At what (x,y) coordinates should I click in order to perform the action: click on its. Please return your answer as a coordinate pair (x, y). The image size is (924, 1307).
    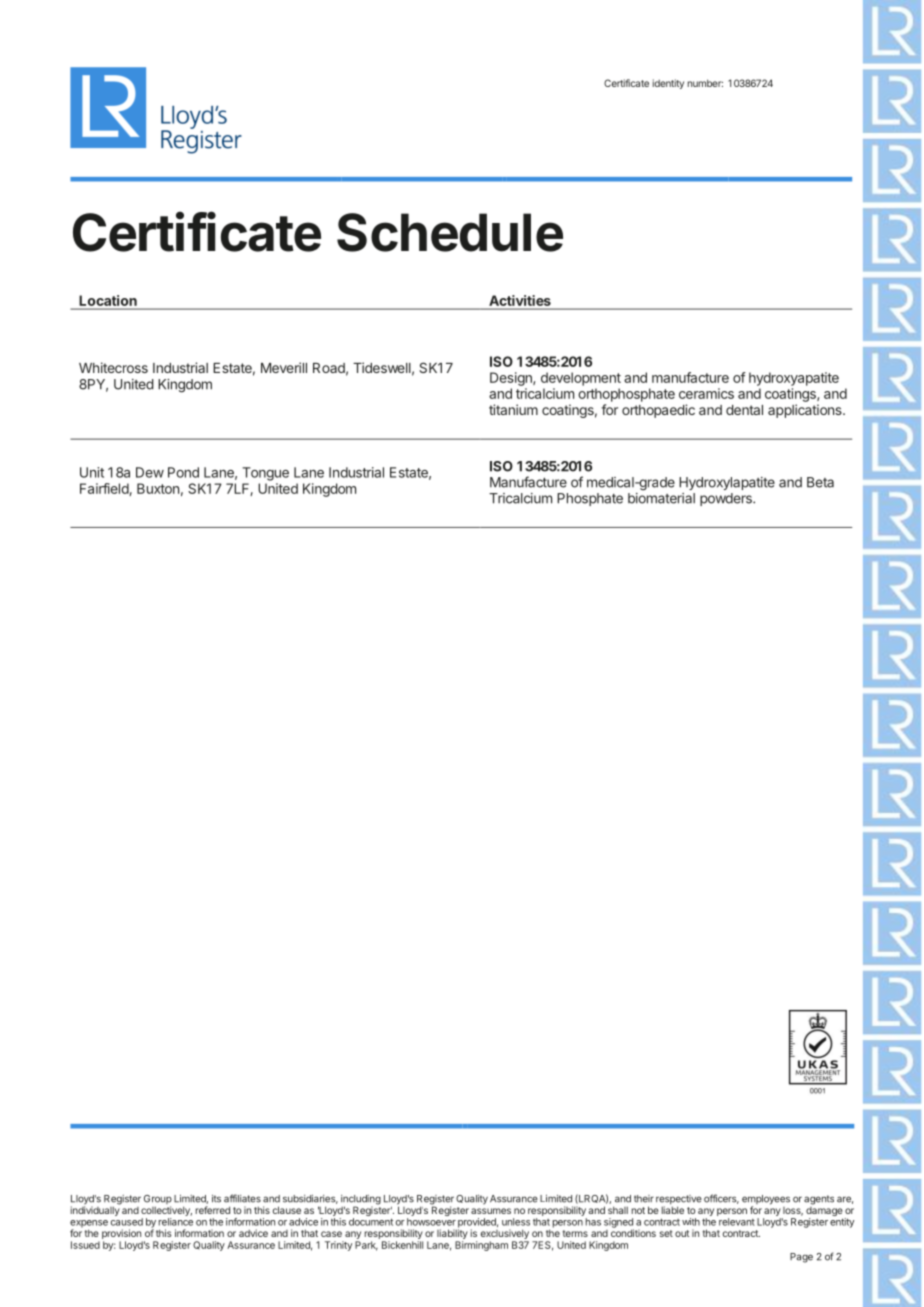
    Looking at the image, I should click on (216, 1198).
